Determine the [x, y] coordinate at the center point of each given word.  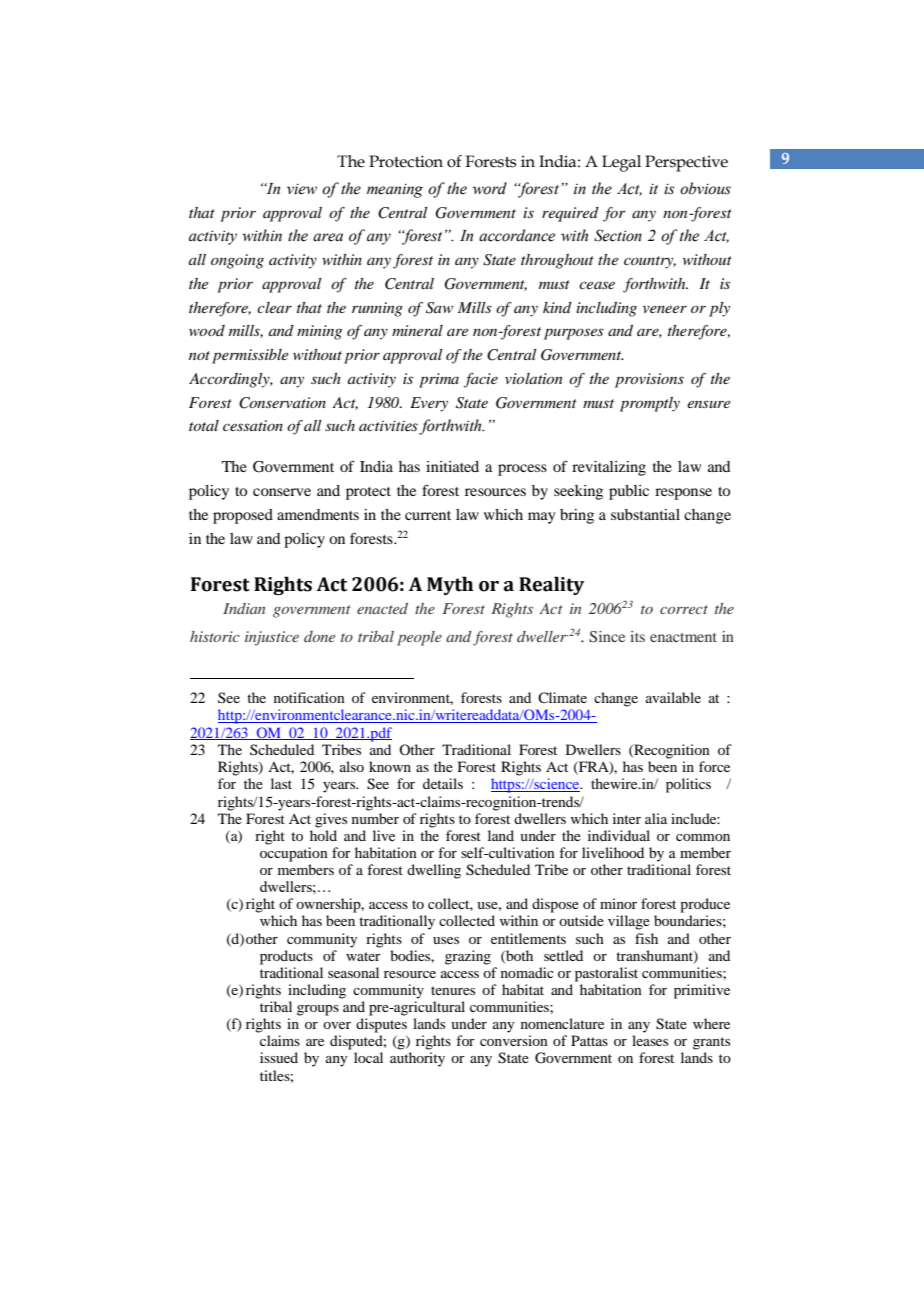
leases [650, 1040]
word [490, 188]
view [302, 189]
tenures [453, 990]
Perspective [686, 163]
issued [279, 1057]
